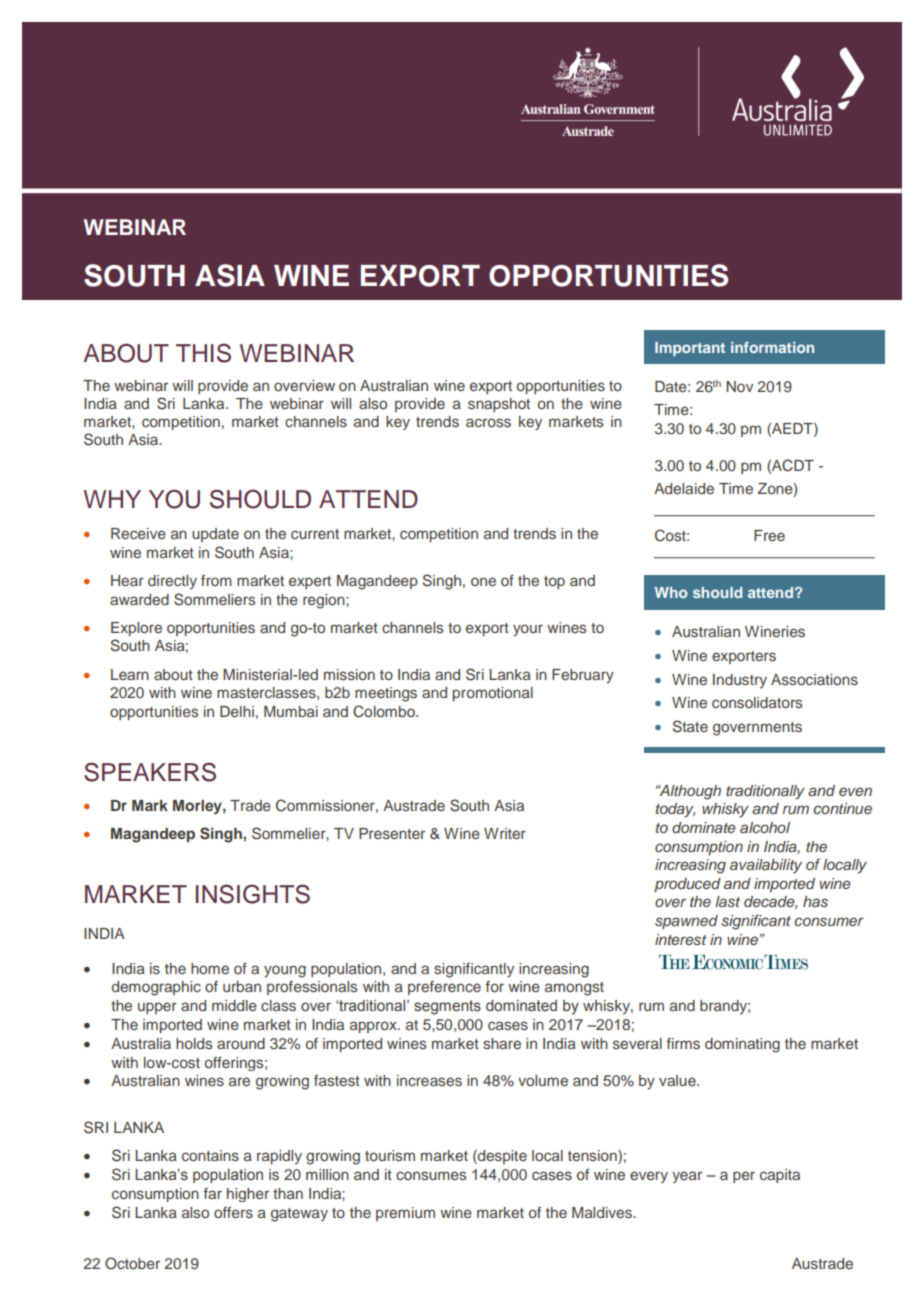 Image resolution: width=924 pixels, height=1308 pixels. Describe the element at coordinates (233, 1212) in the document. I see `offers` at that location.
